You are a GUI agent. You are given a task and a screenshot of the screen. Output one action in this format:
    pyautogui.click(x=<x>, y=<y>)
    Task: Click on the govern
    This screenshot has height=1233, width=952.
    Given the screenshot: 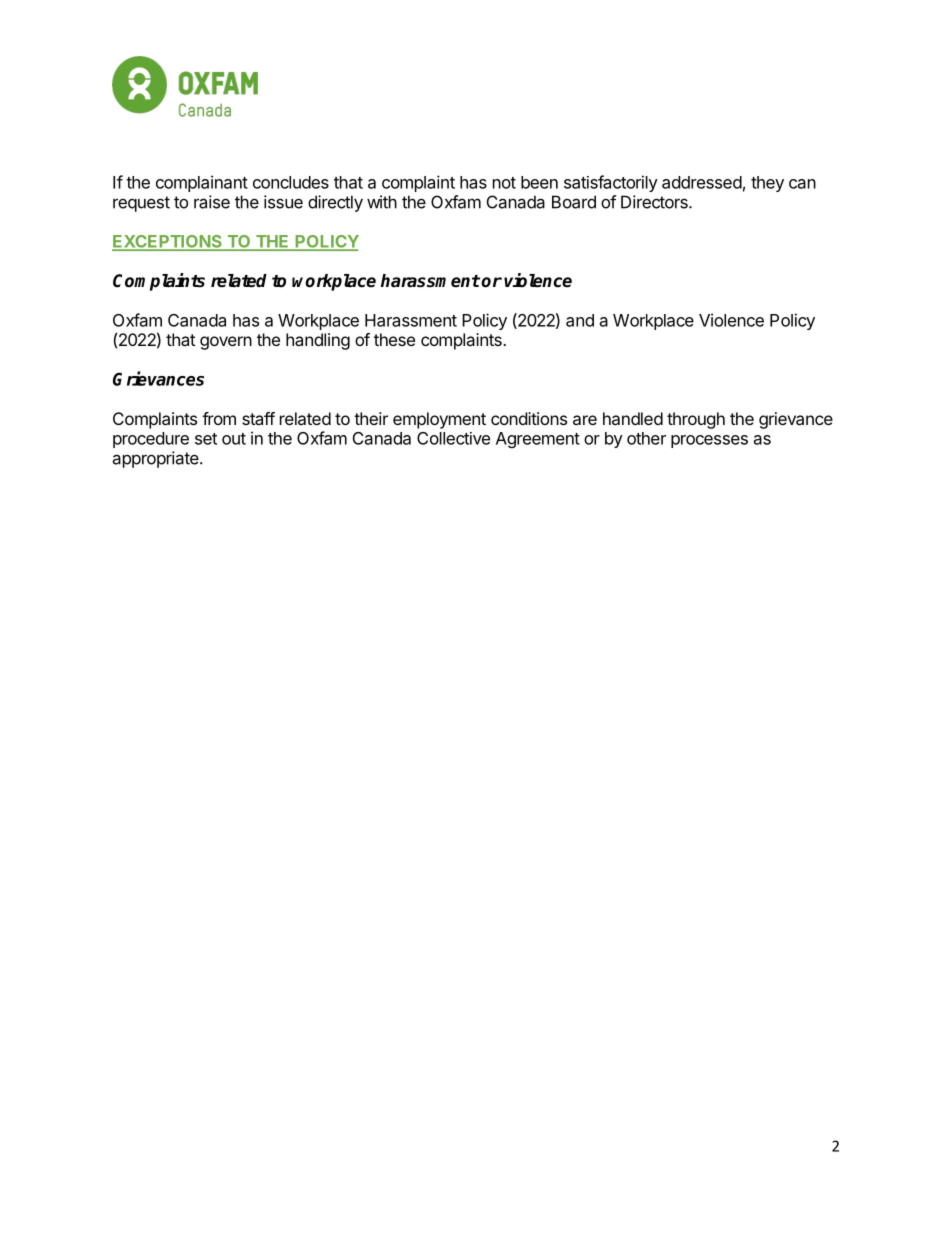 What is the action you would take?
    pyautogui.click(x=226, y=343)
